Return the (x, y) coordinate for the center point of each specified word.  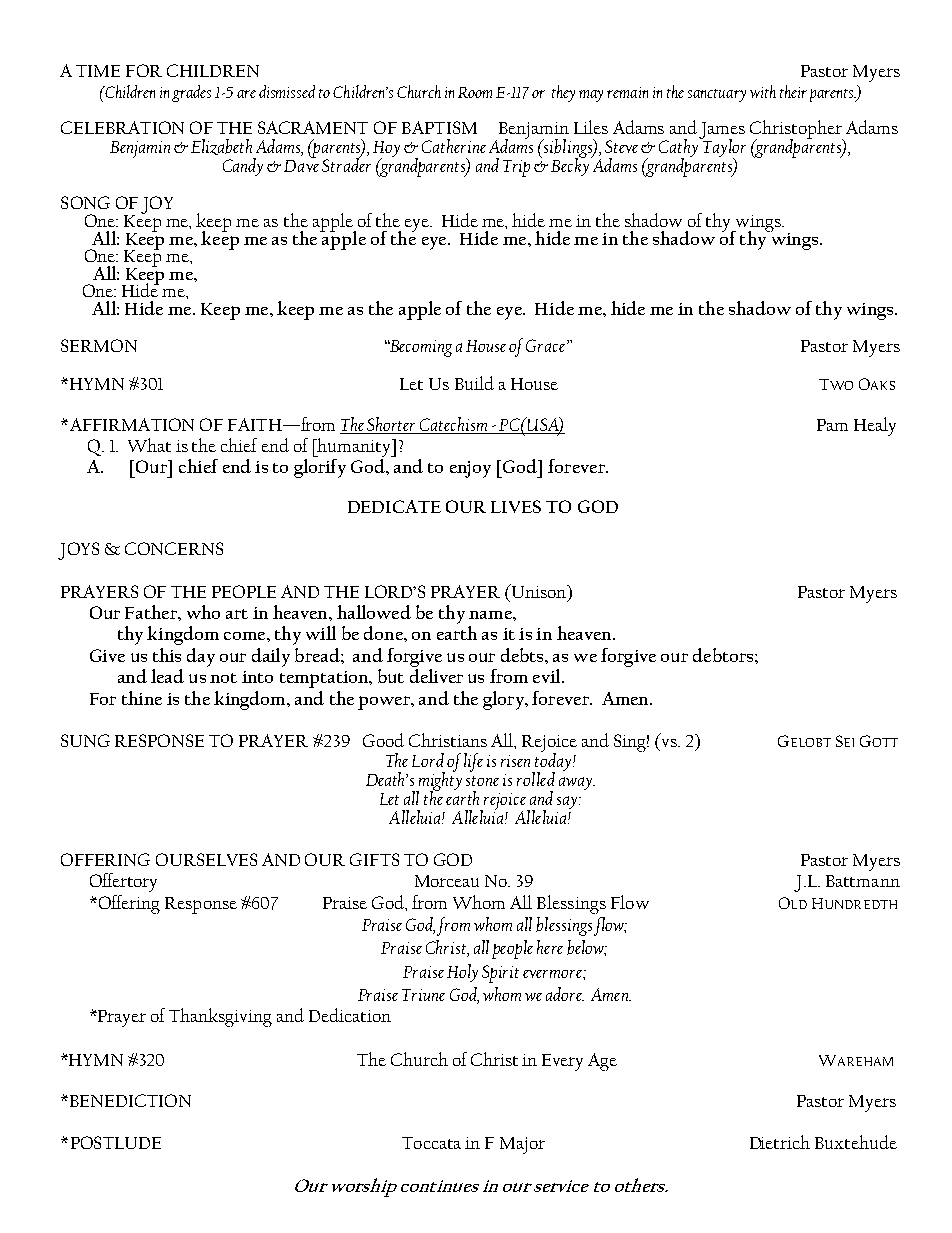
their (793, 91)
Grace (547, 345)
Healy (875, 426)
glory (504, 700)
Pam (832, 425)
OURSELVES (206, 859)
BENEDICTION (130, 1100)
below (587, 948)
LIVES (516, 506)
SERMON (99, 345)
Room (475, 92)
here (550, 947)
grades (191, 93)
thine (142, 698)
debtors (724, 655)
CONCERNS (174, 548)
